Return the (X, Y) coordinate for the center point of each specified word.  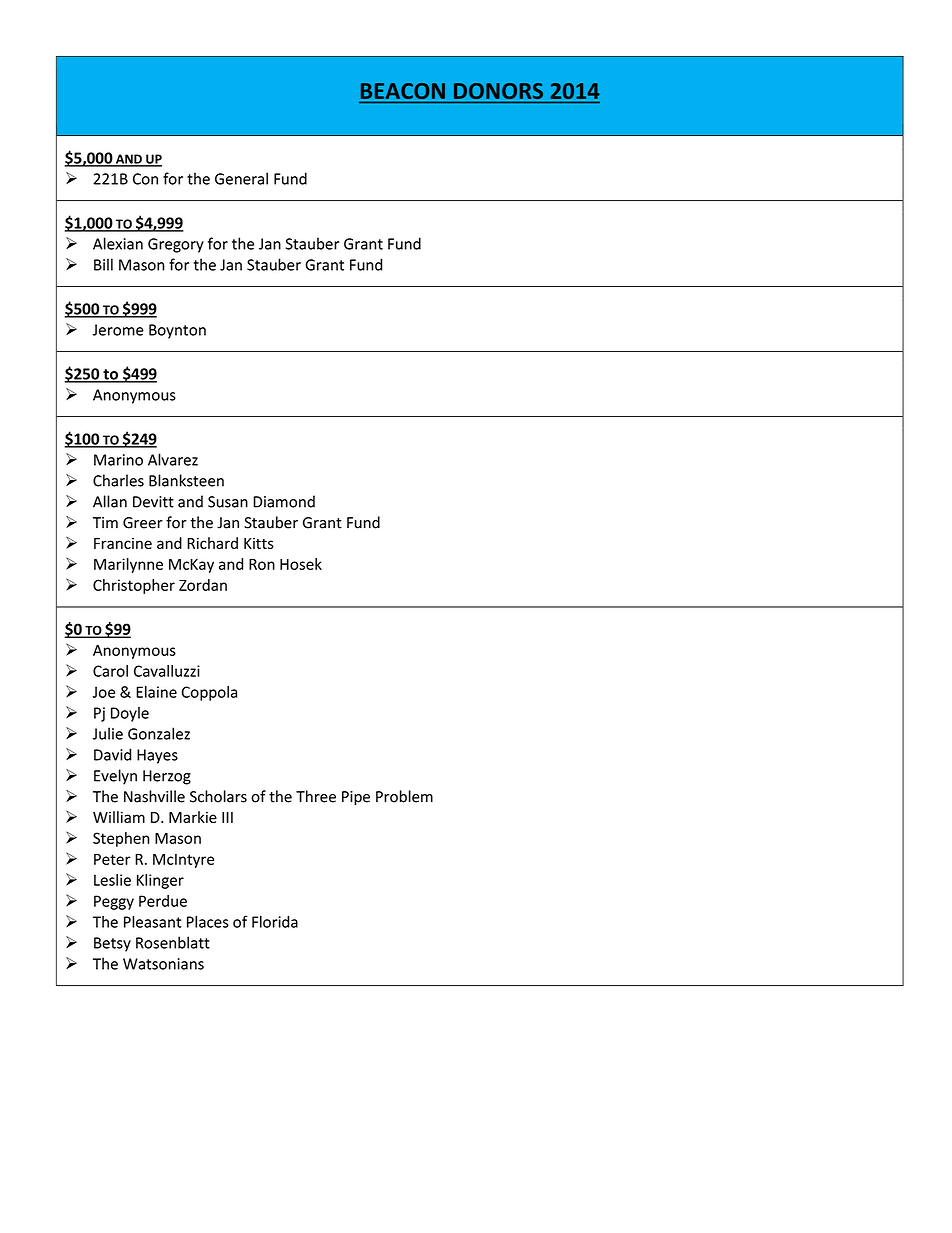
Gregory (176, 245)
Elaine (156, 692)
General (241, 178)
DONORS (498, 91)
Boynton (177, 331)
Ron (262, 564)
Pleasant (152, 921)
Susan (228, 502)
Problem (404, 796)
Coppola (209, 693)
